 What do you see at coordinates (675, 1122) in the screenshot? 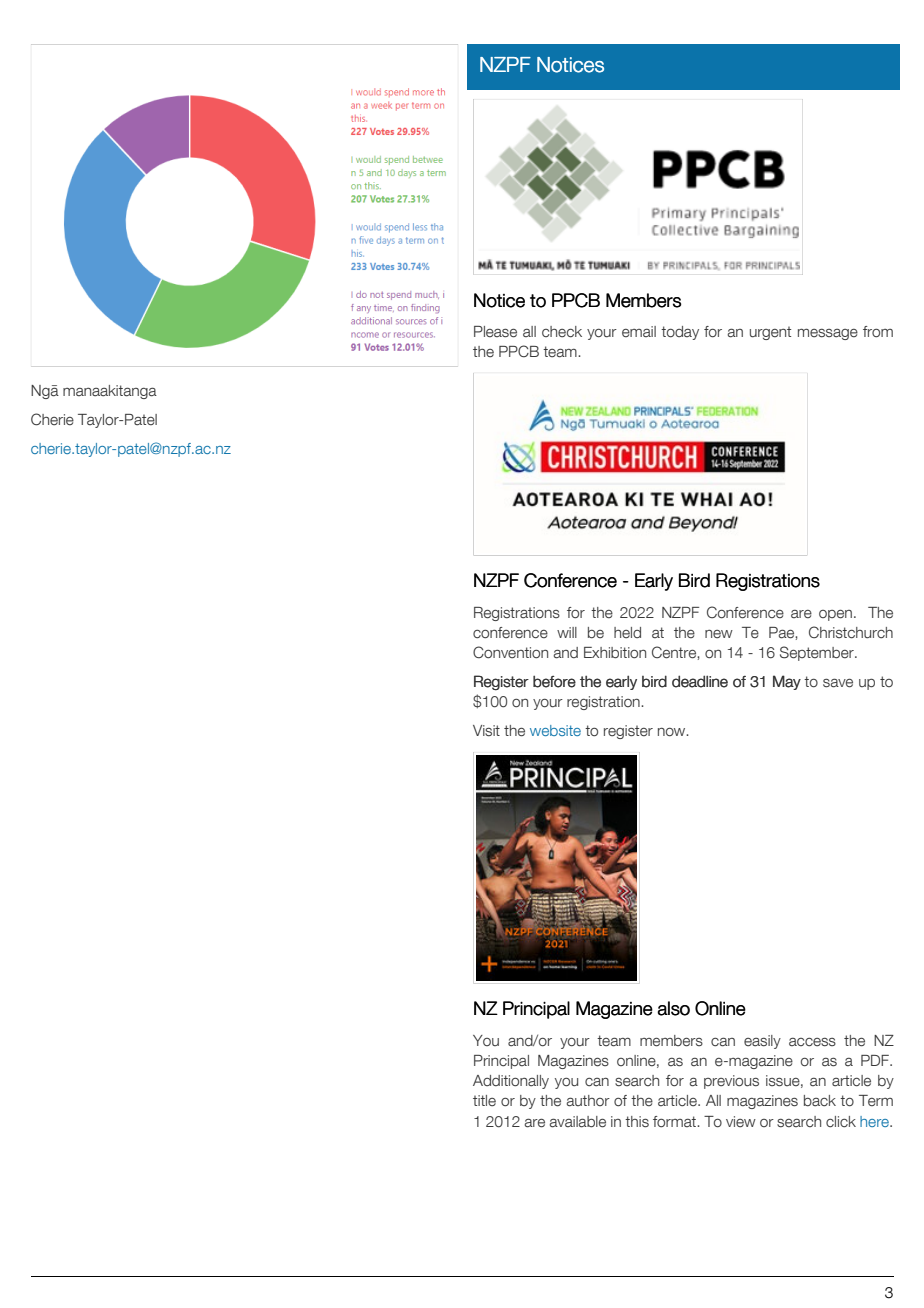
I see `format` at bounding box center [675, 1122].
